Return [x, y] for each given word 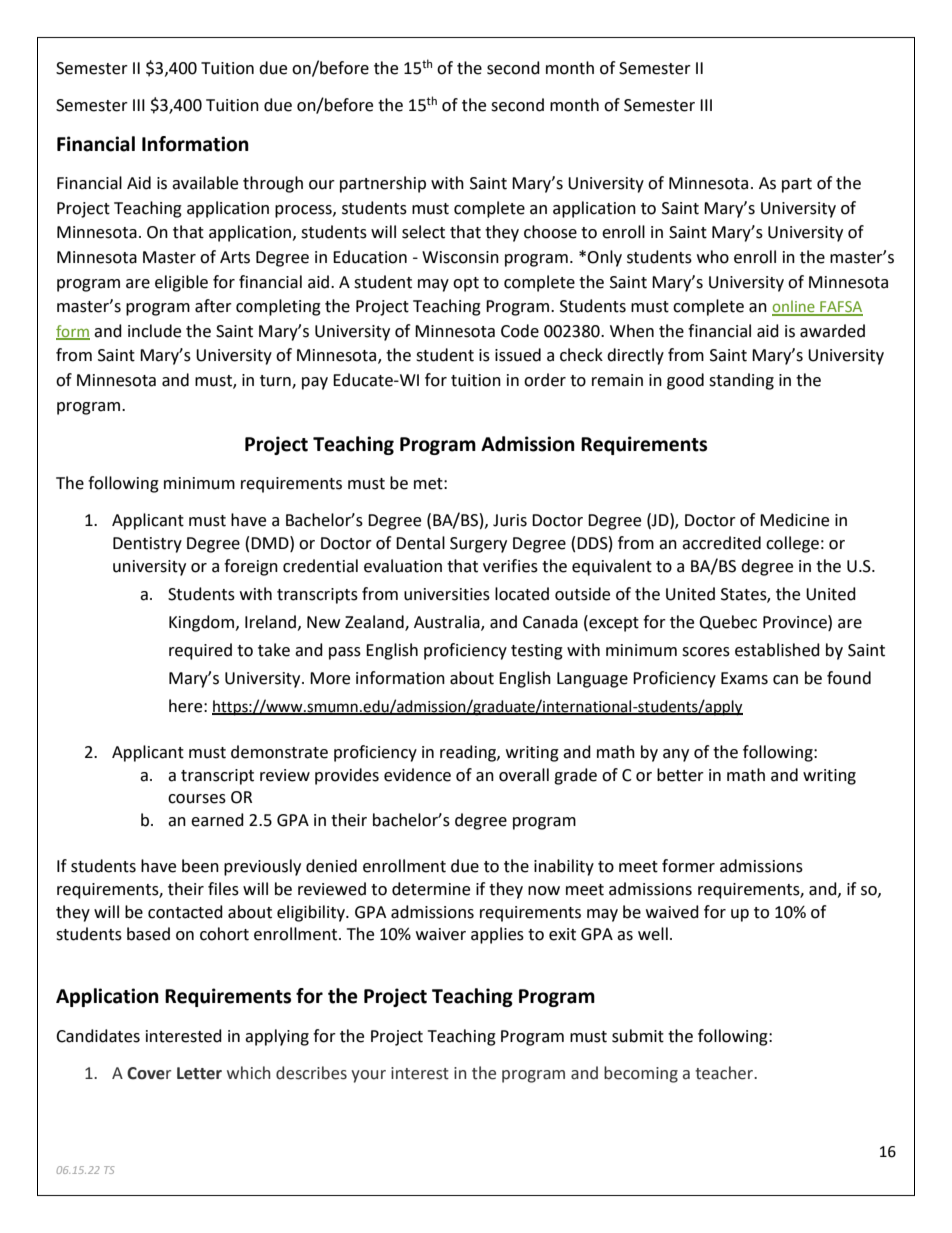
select [423, 232]
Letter [199, 1073]
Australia [448, 622]
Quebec [728, 622]
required [200, 651]
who [713, 257]
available [205, 183]
